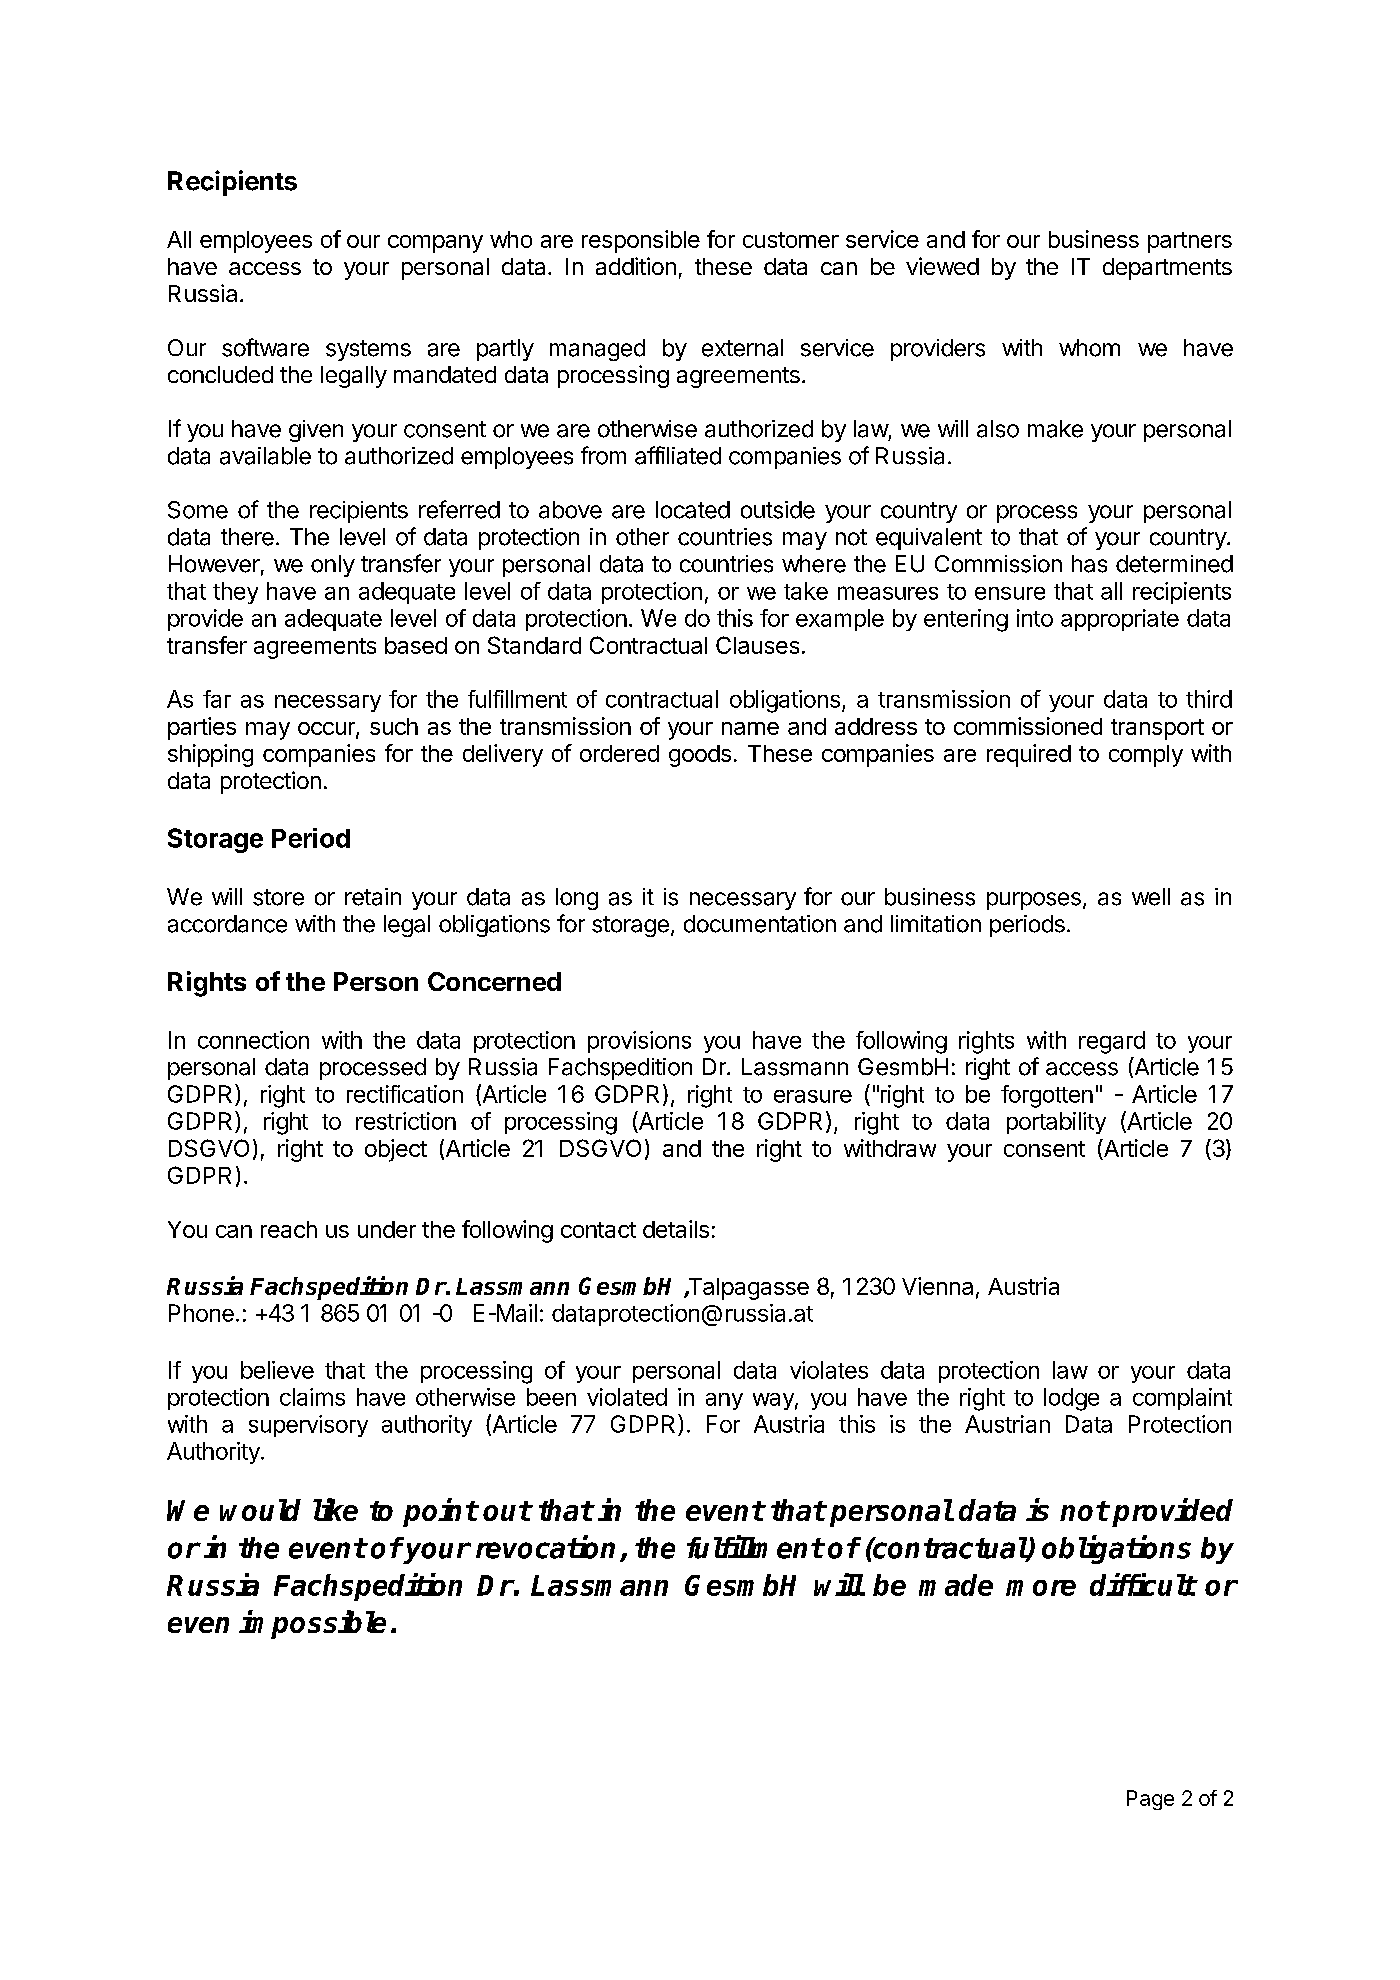 The image size is (1400, 1980). What do you see at coordinates (636, 266) in the document?
I see `addition` at bounding box center [636, 266].
